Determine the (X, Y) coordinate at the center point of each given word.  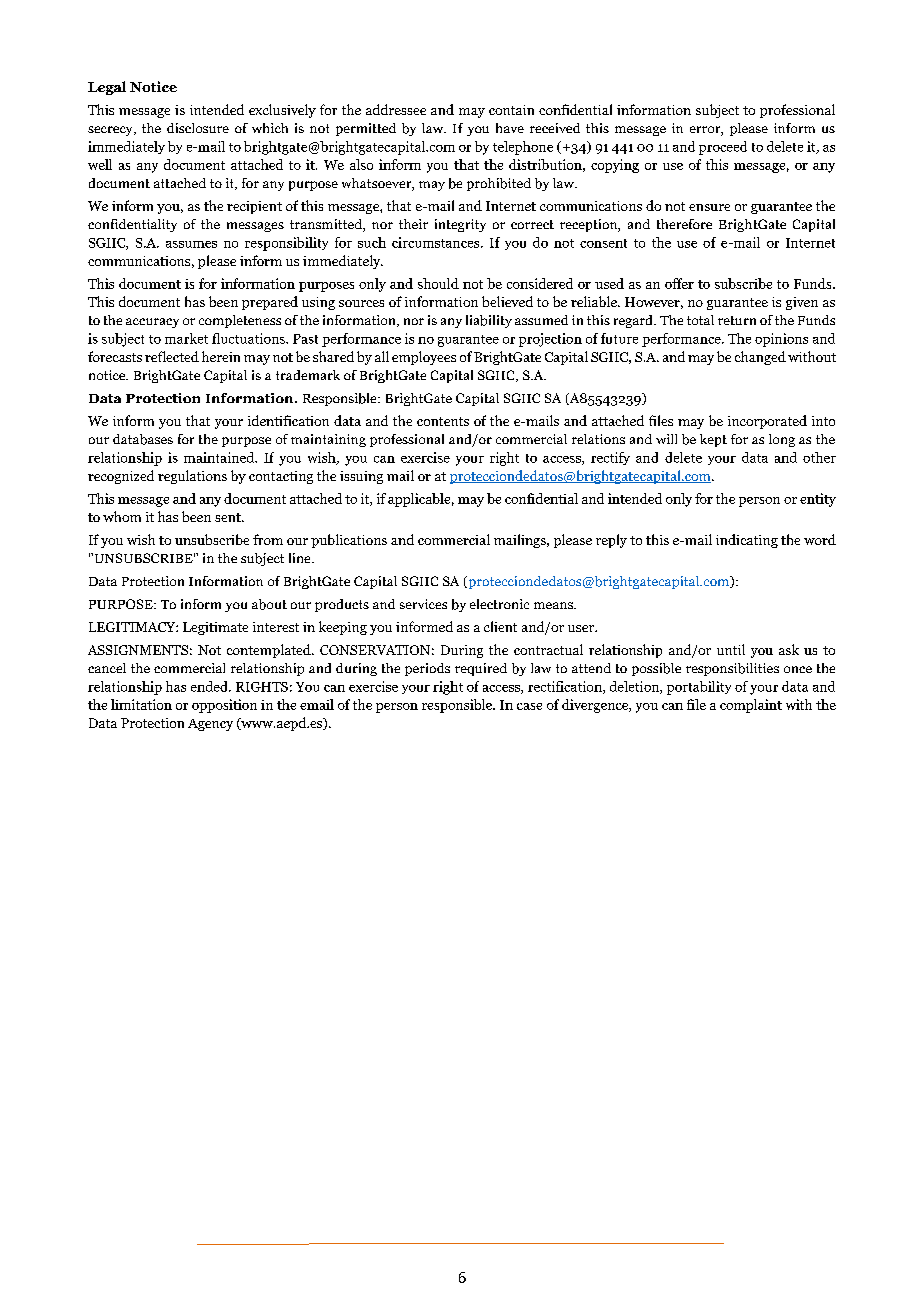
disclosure (198, 128)
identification (288, 420)
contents (443, 421)
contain (511, 110)
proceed (723, 148)
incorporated (767, 422)
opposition (224, 706)
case (529, 706)
